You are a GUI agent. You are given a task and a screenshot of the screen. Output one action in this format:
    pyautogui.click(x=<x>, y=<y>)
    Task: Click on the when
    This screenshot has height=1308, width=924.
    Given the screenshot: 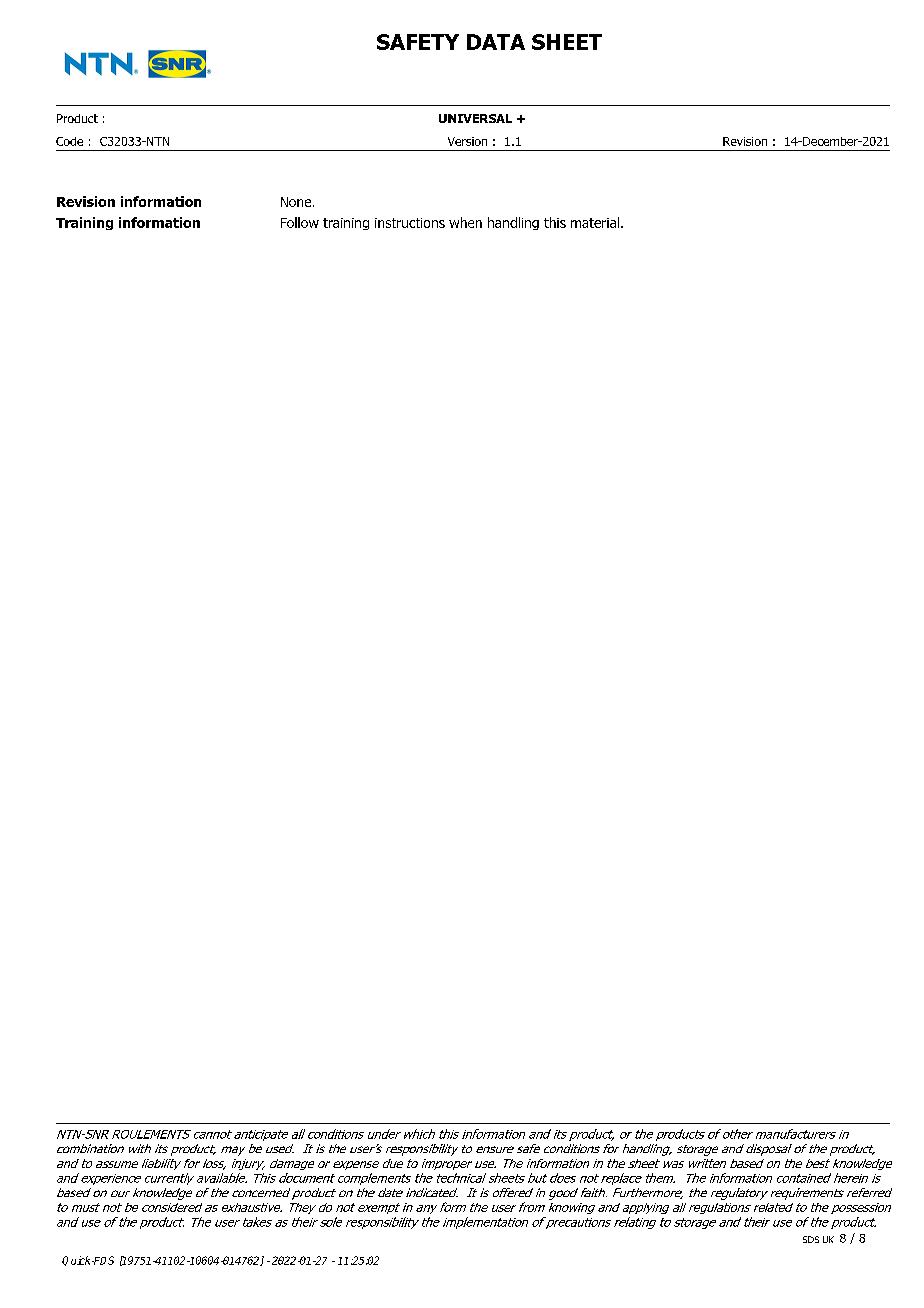 What is the action you would take?
    pyautogui.click(x=465, y=222)
